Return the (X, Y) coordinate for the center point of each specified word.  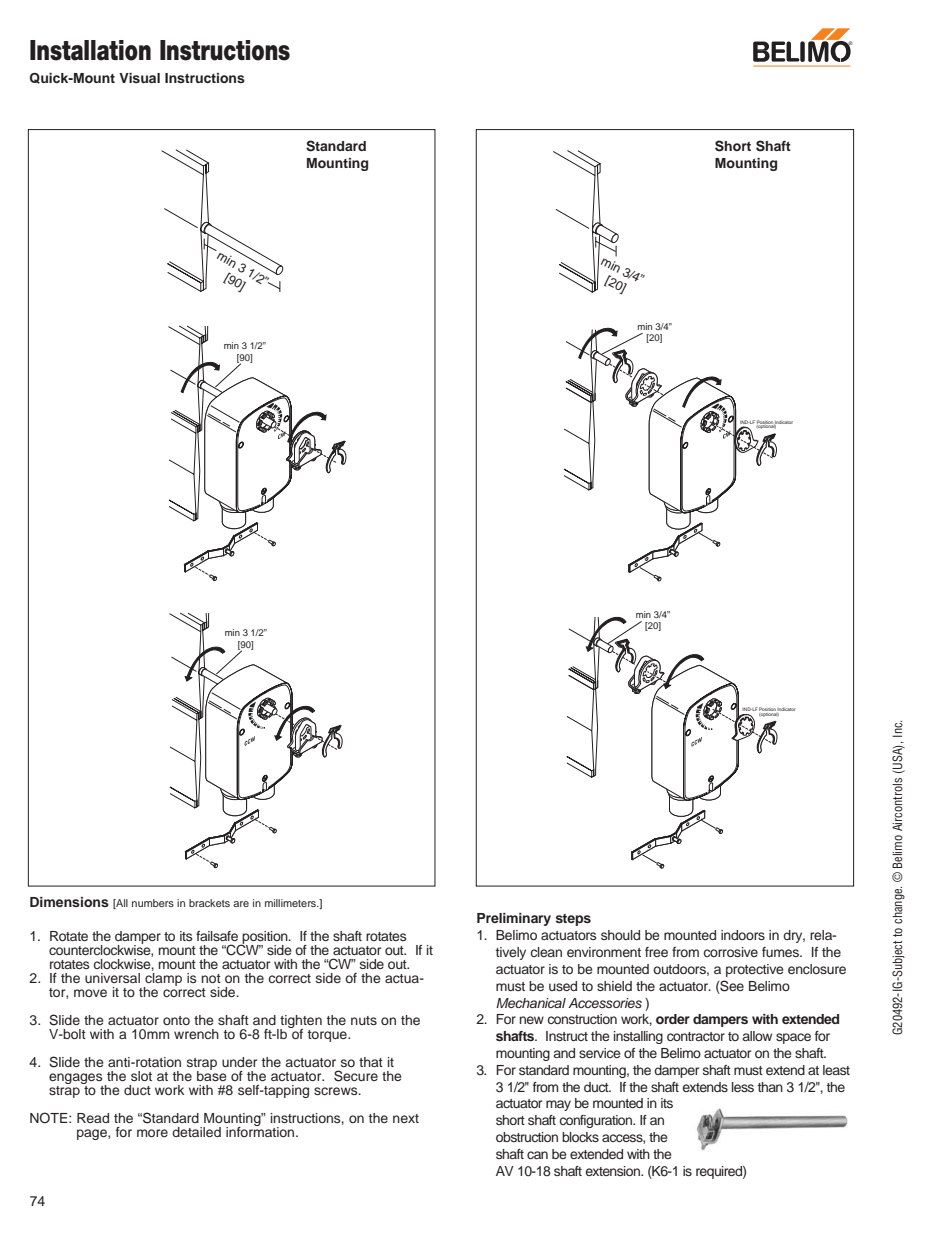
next (406, 1118)
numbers (153, 903)
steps (573, 920)
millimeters (292, 903)
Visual (139, 78)
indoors (743, 935)
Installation (90, 50)
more (152, 1133)
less (743, 1087)
